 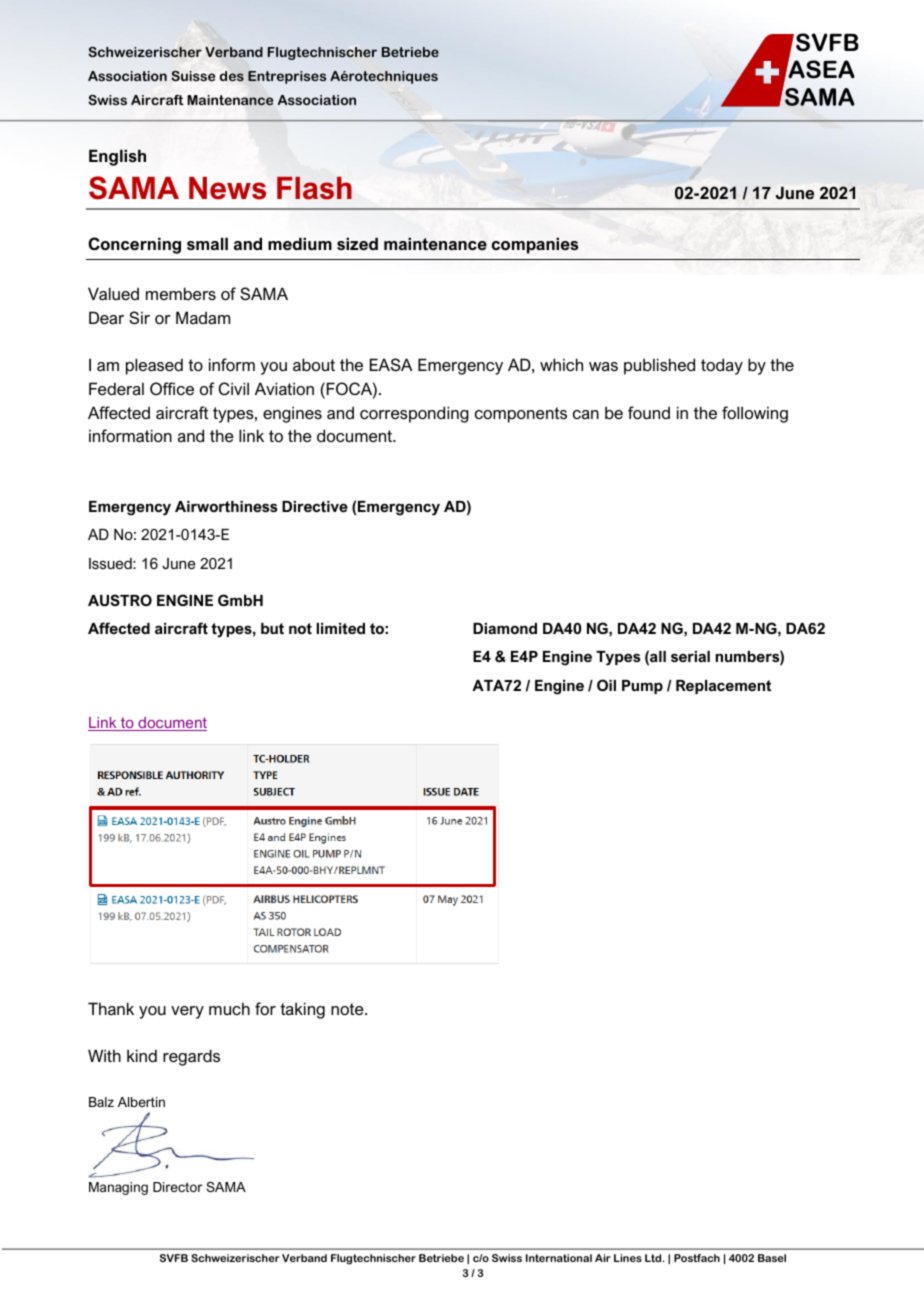 I want to click on corresponding, so click(x=414, y=414).
